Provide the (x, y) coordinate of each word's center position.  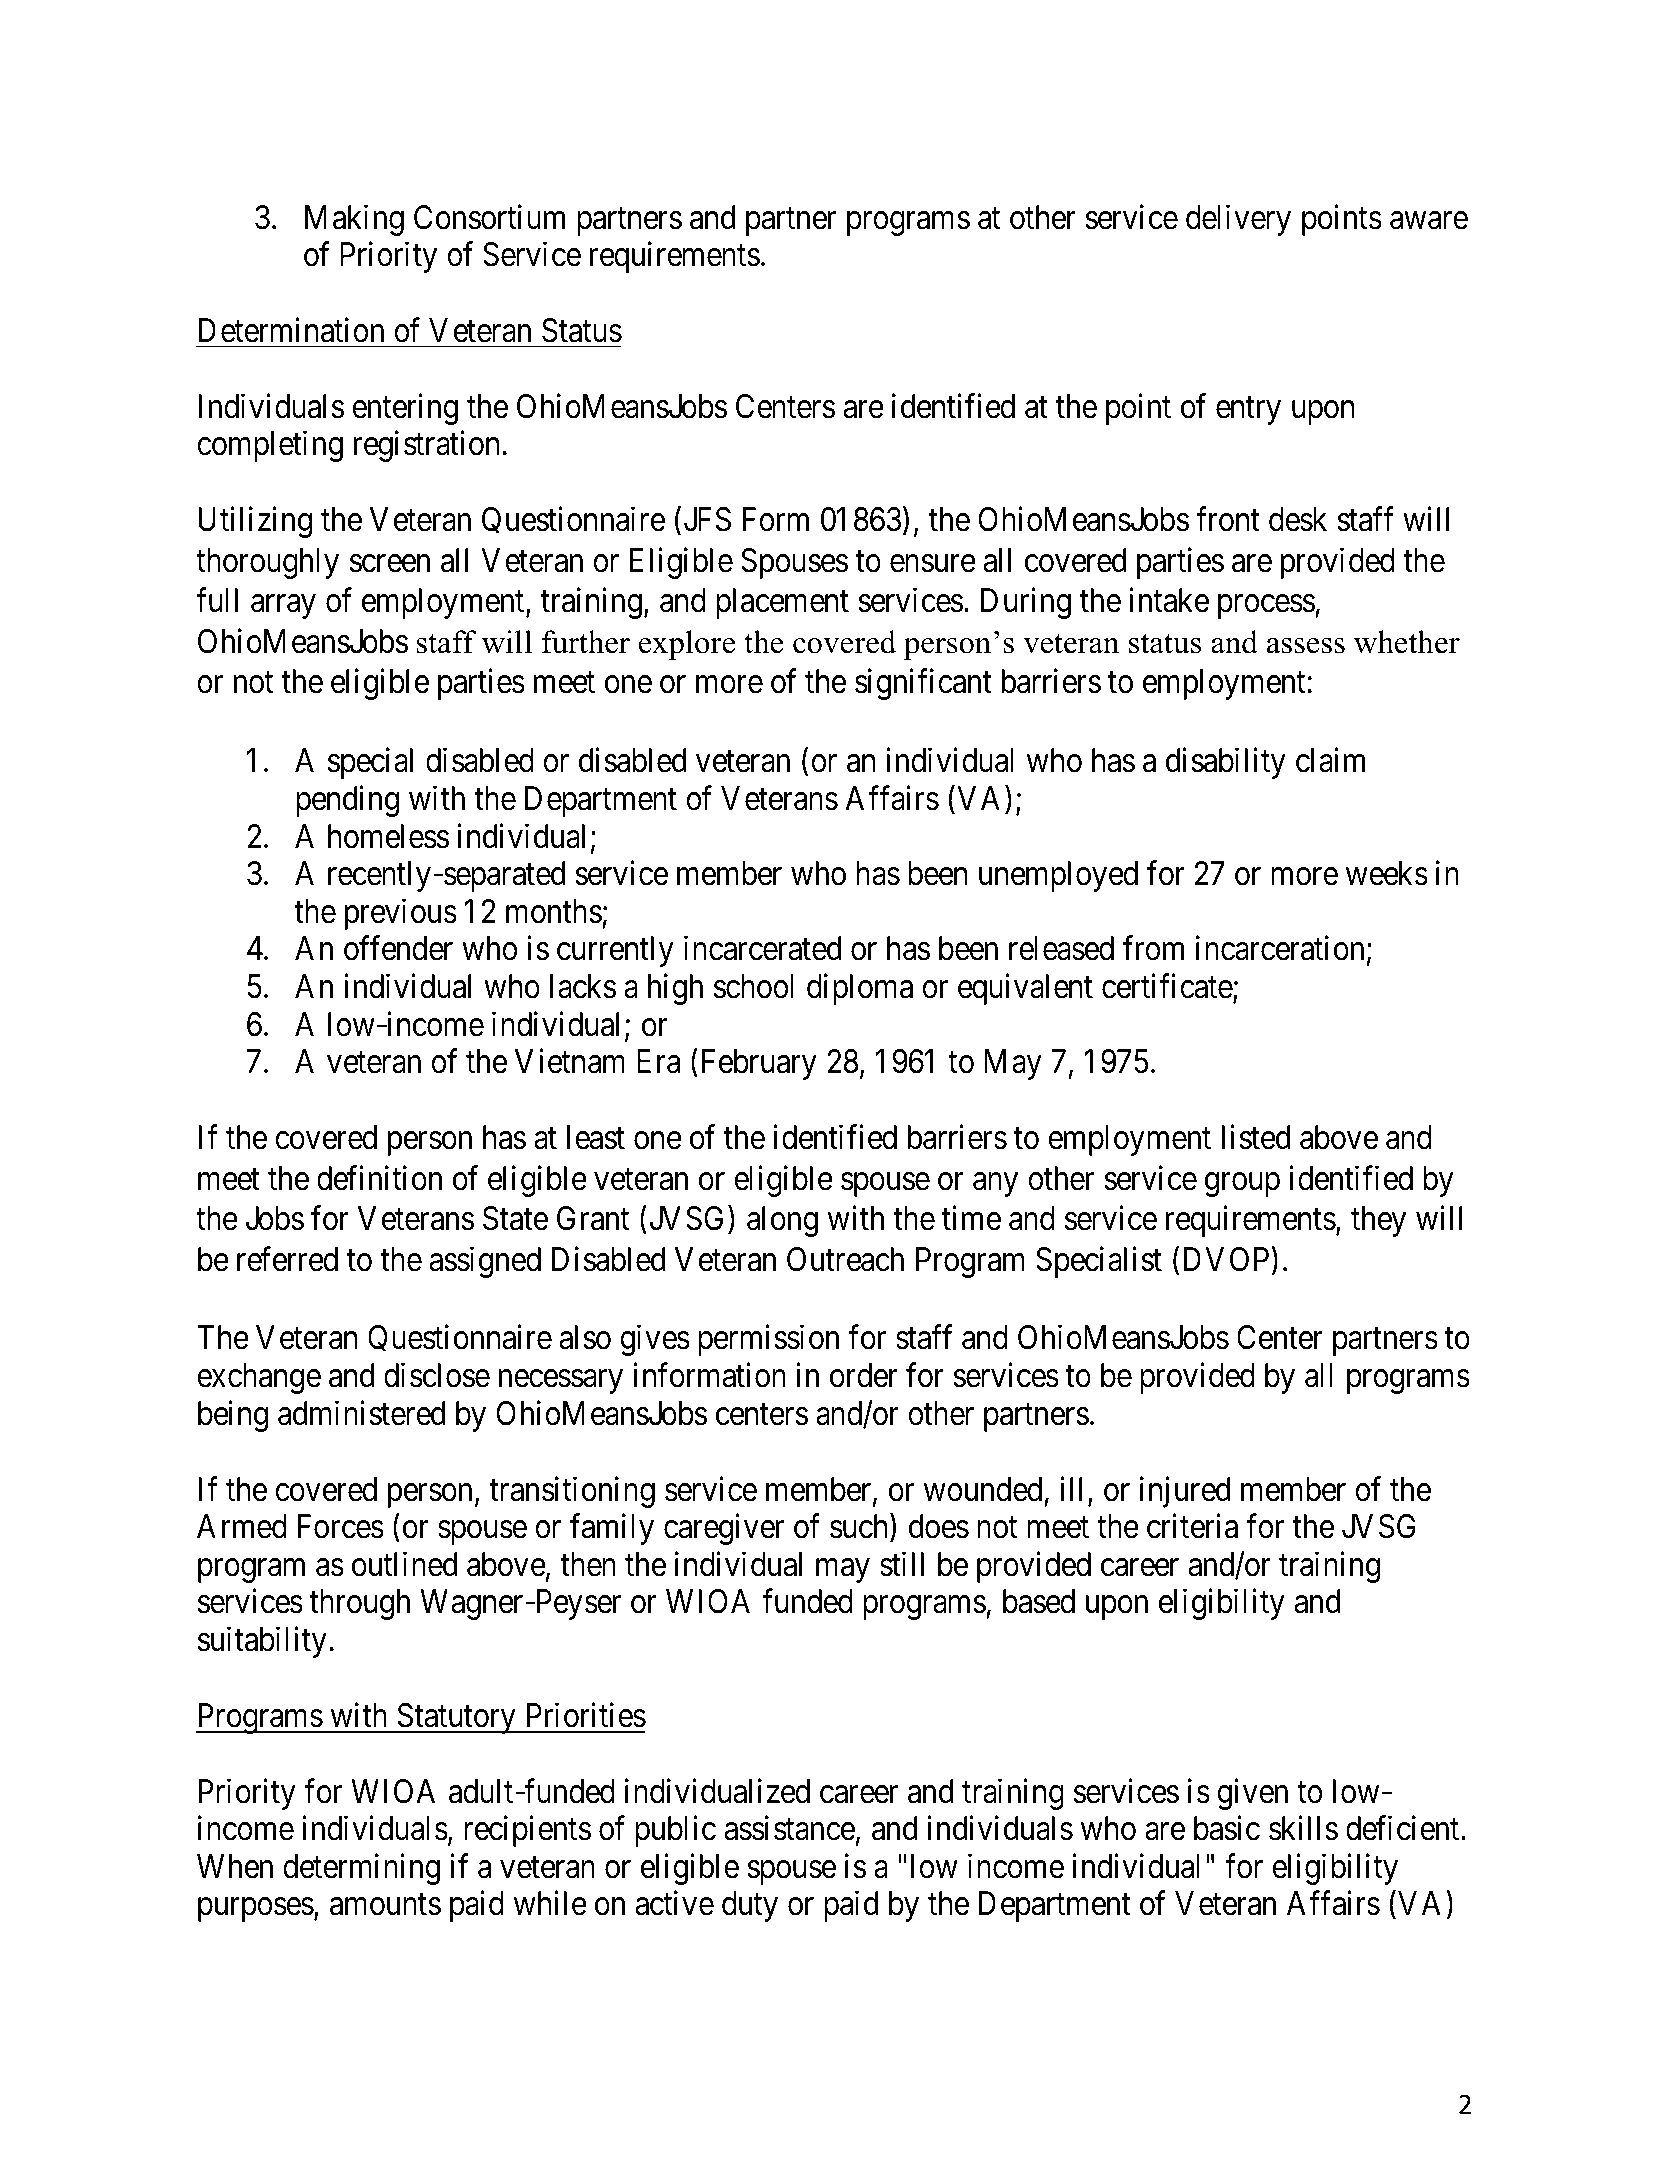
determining (361, 1869)
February (759, 1064)
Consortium (489, 217)
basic (1227, 1828)
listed (1256, 1137)
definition (379, 1178)
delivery (1238, 220)
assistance (790, 1828)
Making (354, 220)
